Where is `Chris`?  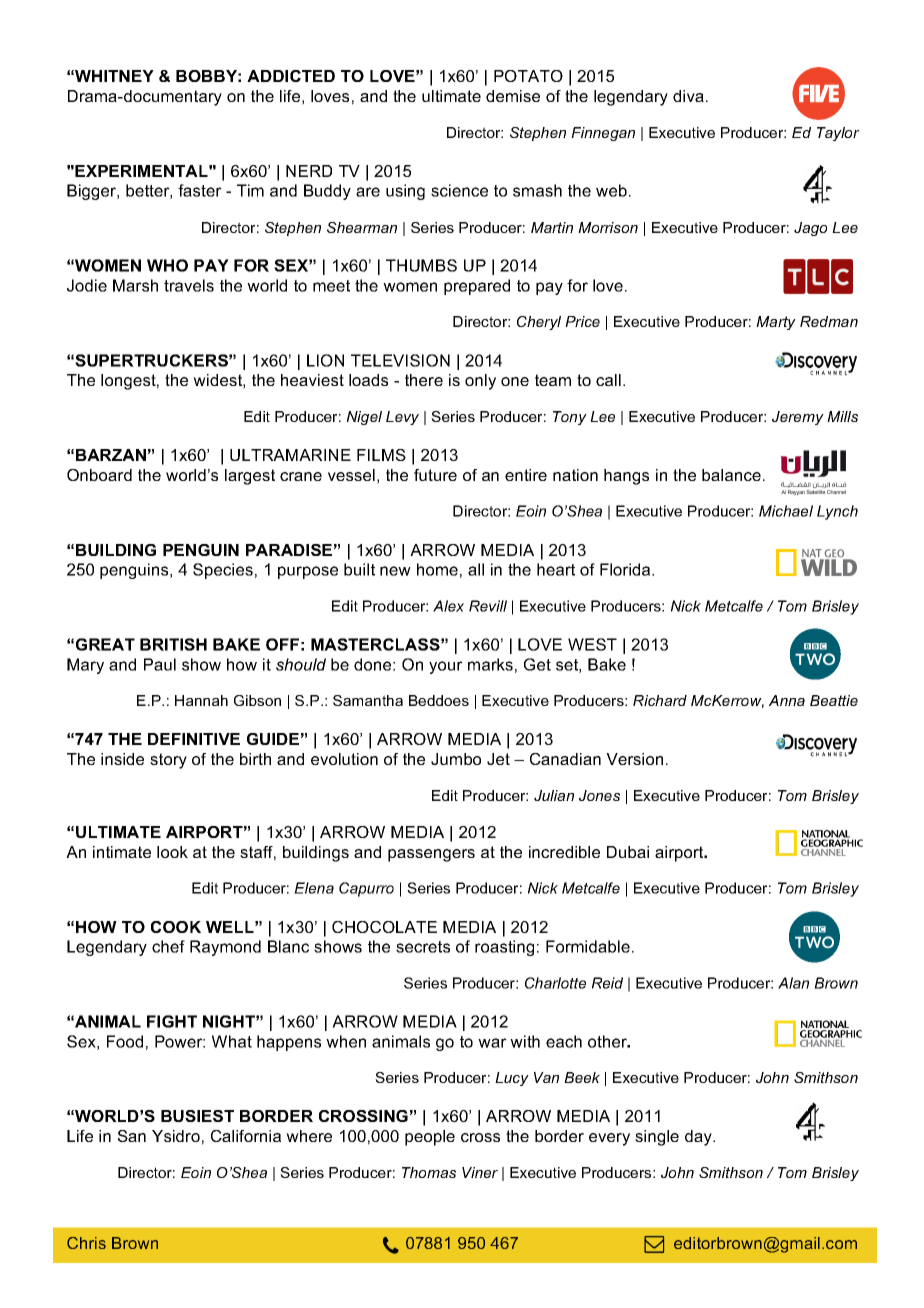 Chris is located at coordinates (86, 1243).
